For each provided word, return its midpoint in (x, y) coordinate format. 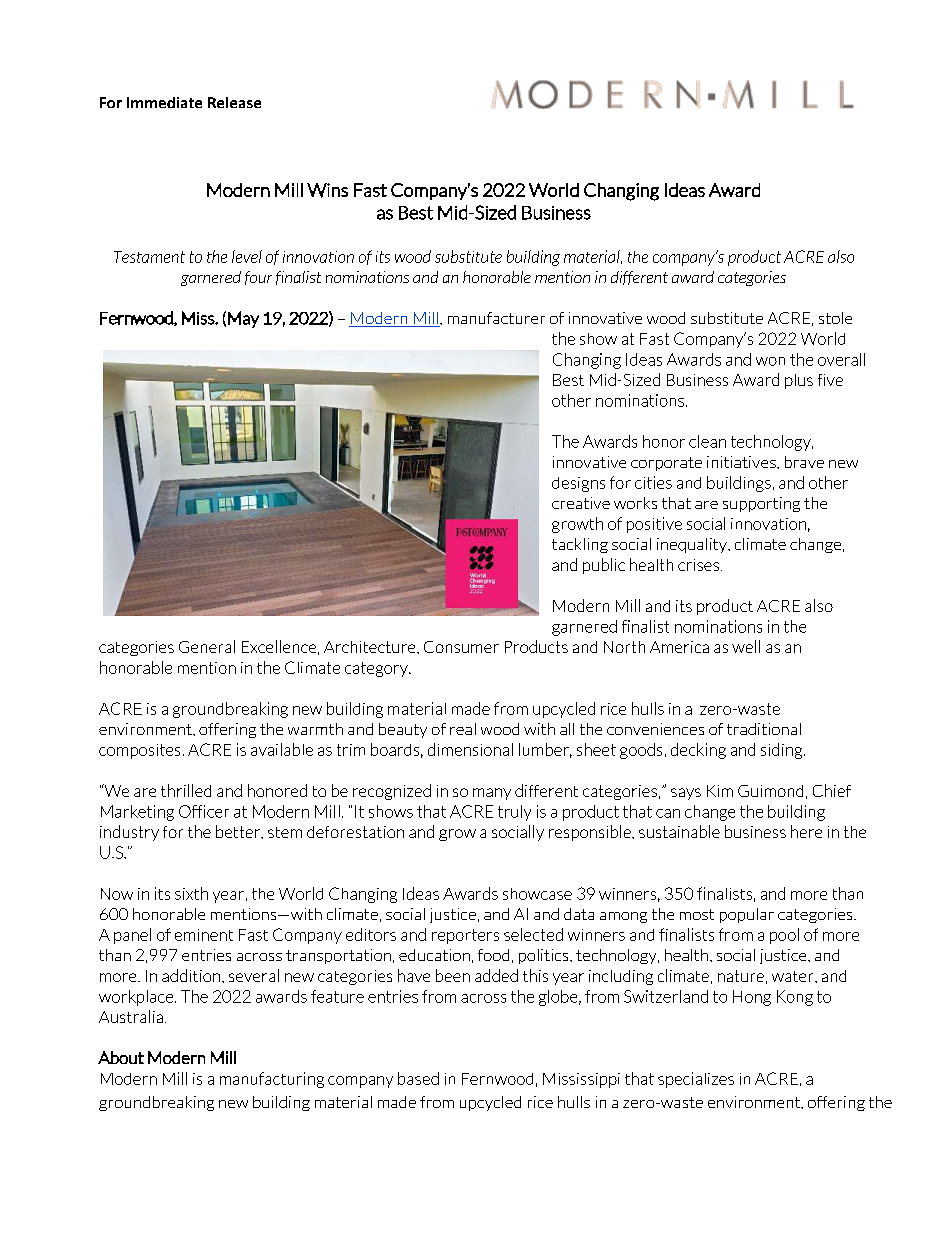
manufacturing (272, 1080)
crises (698, 565)
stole (835, 318)
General (207, 646)
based (418, 1078)
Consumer (461, 647)
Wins (327, 190)
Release (234, 102)
